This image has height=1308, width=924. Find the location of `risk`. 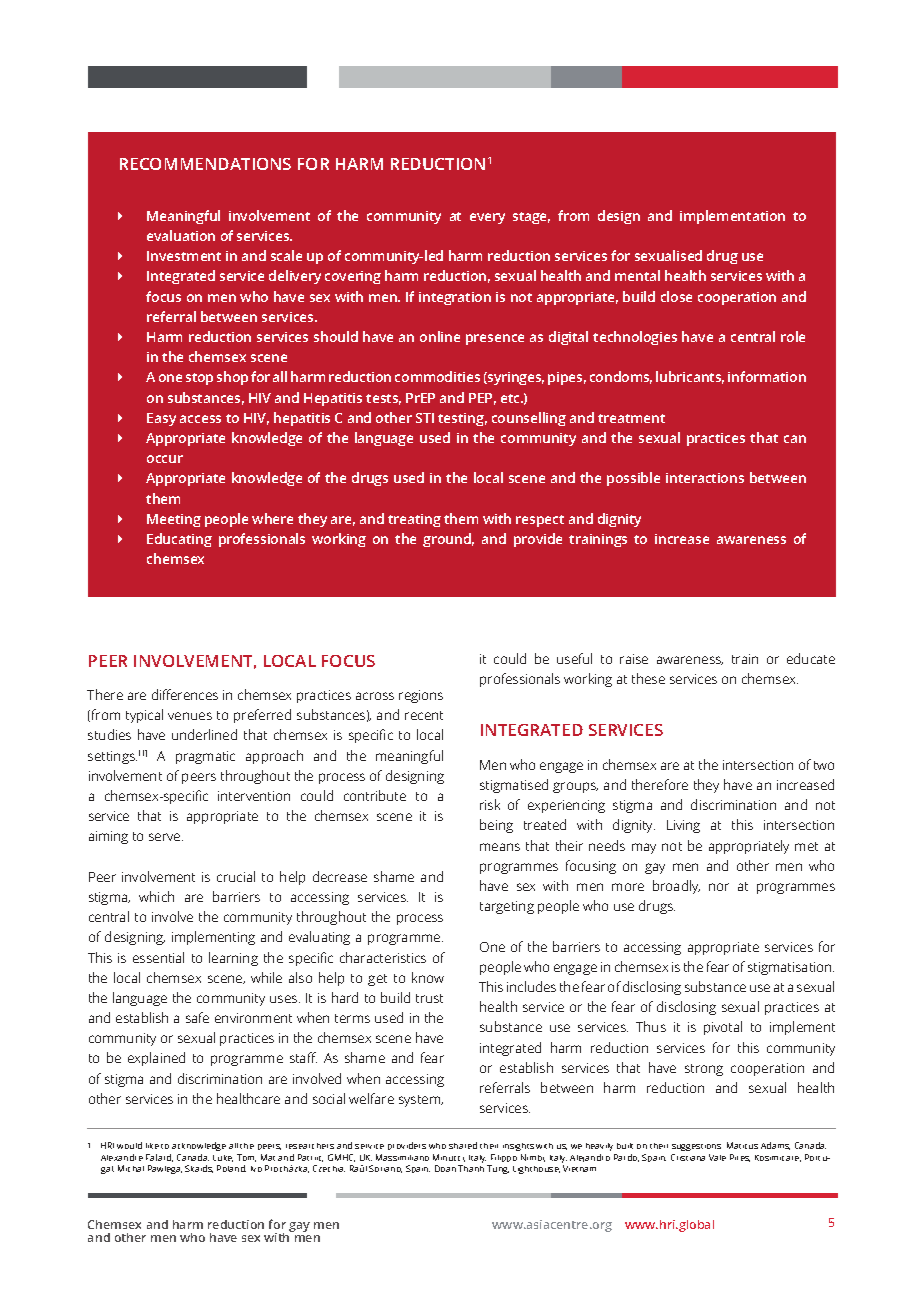

risk is located at coordinates (490, 804).
